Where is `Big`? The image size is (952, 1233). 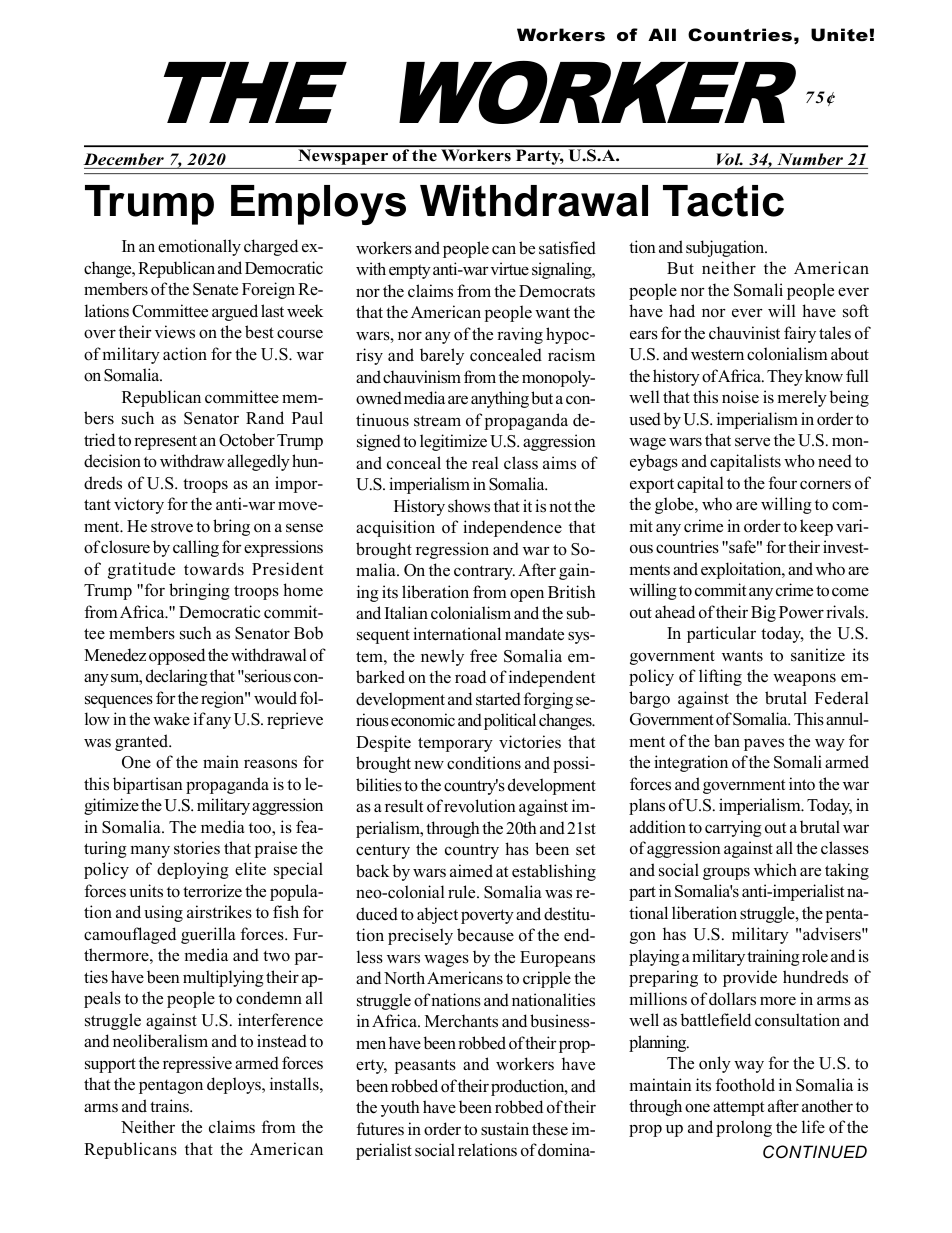 Big is located at coordinates (763, 613).
